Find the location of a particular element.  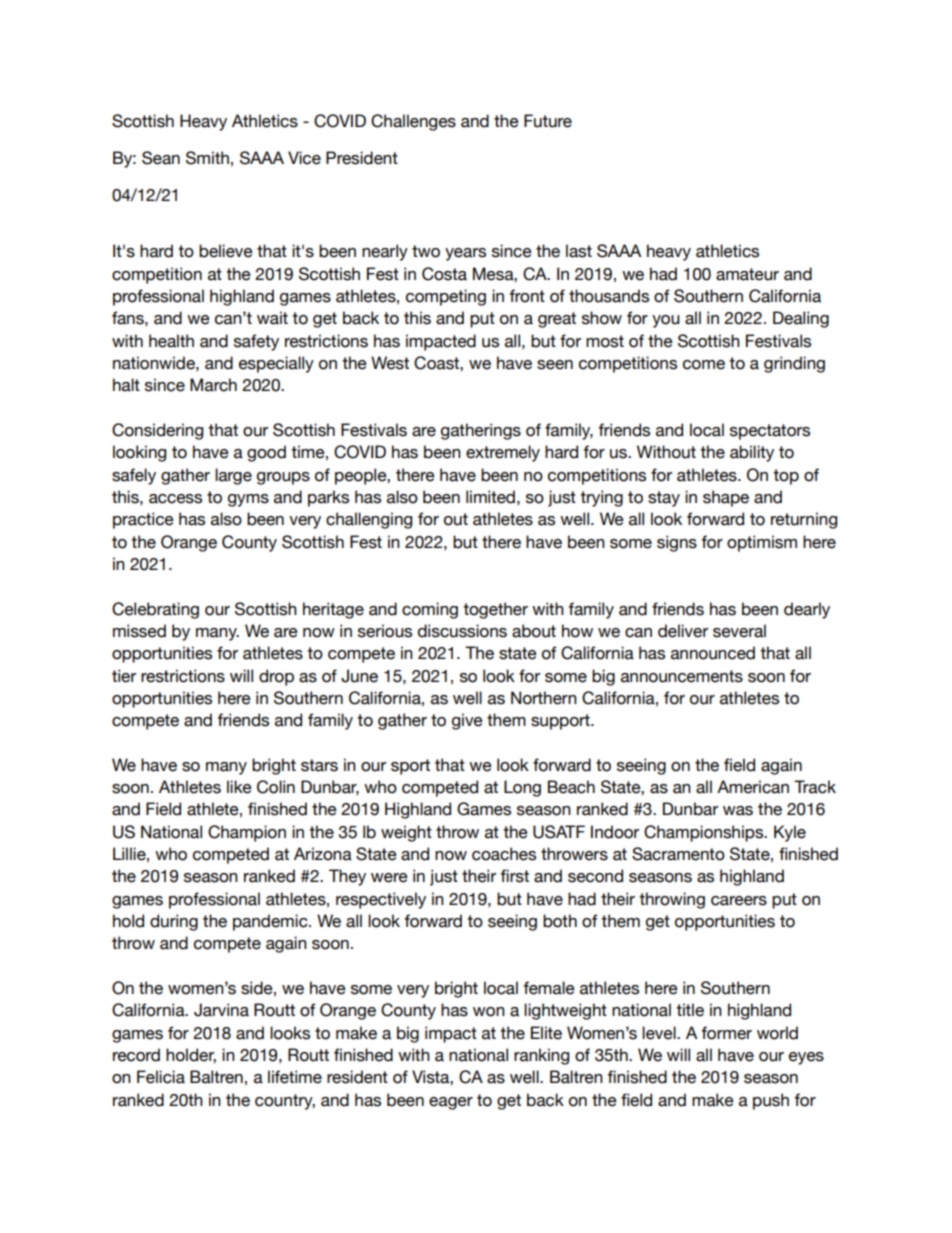

Felicia is located at coordinates (161, 1077).
